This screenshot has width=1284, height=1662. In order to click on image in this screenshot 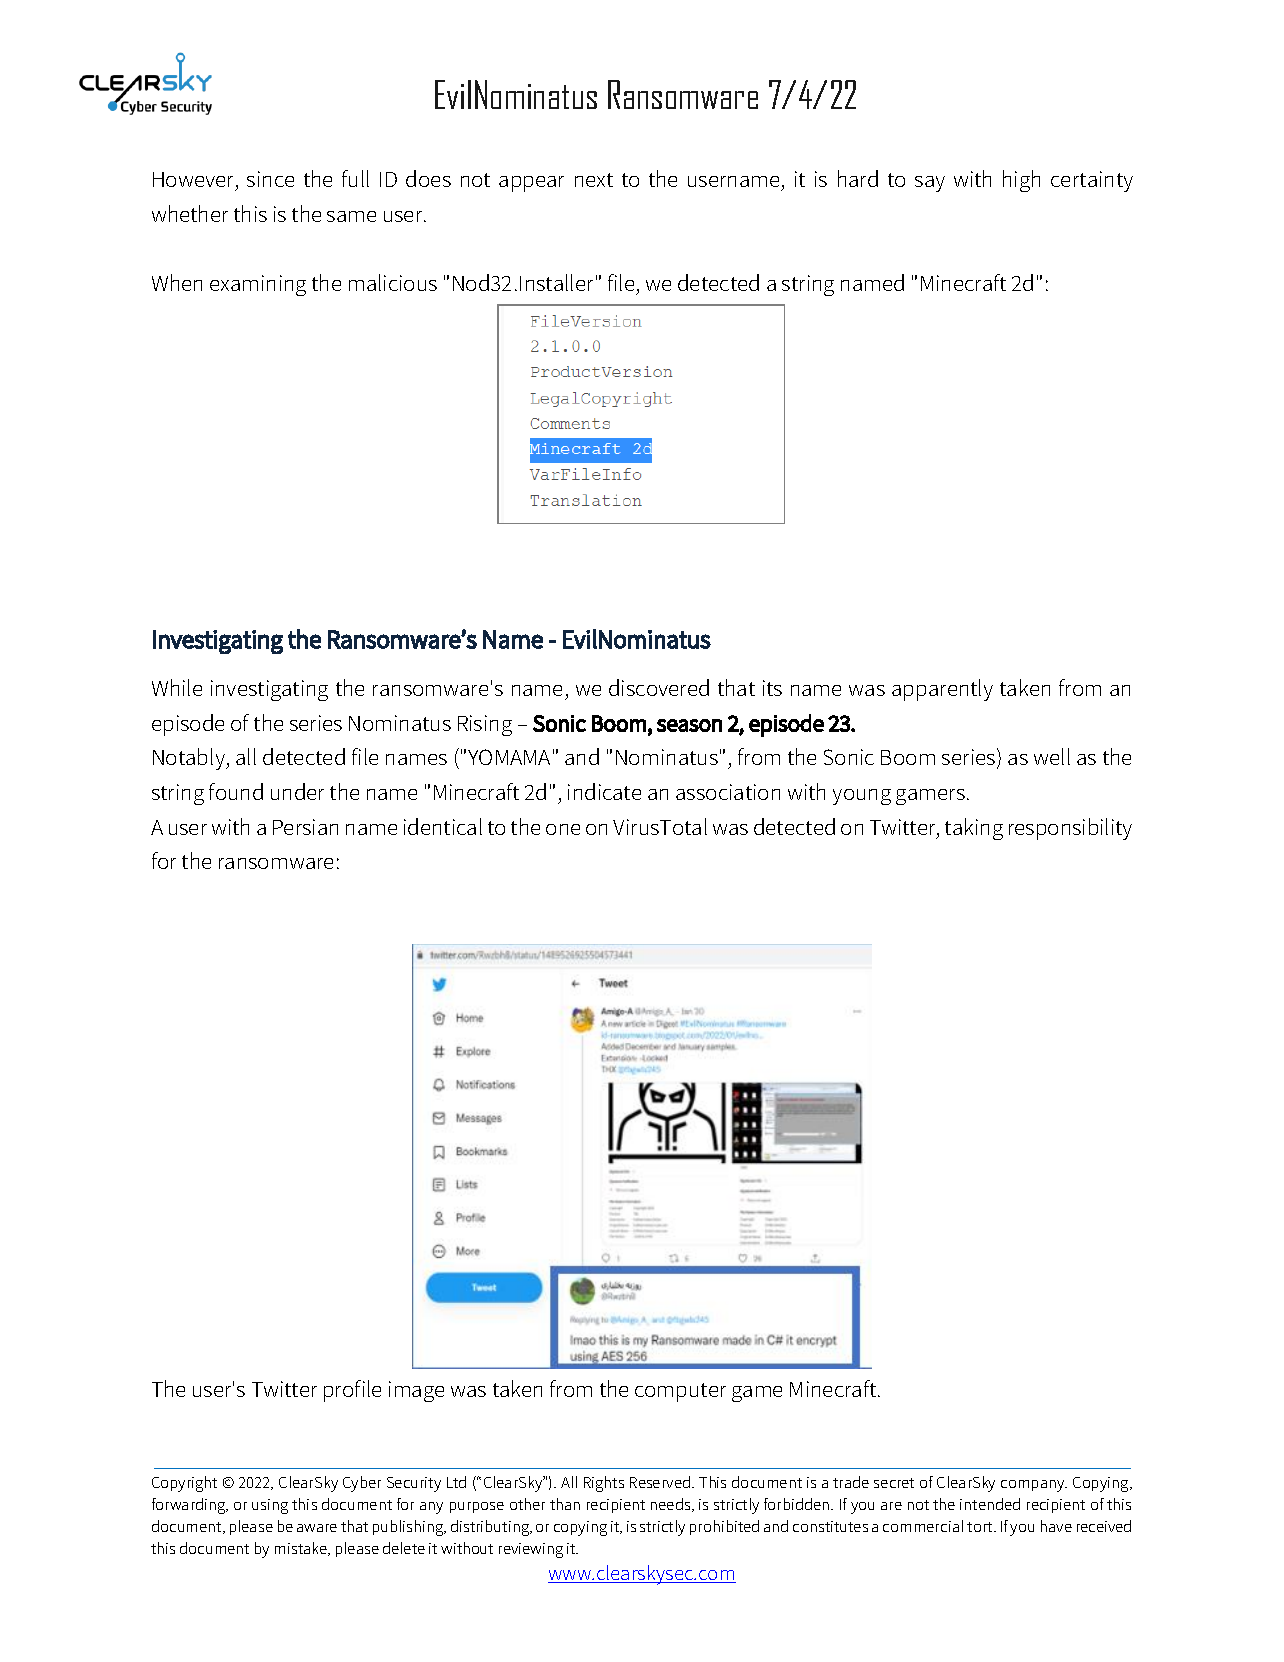, I will do `click(416, 1391)`.
